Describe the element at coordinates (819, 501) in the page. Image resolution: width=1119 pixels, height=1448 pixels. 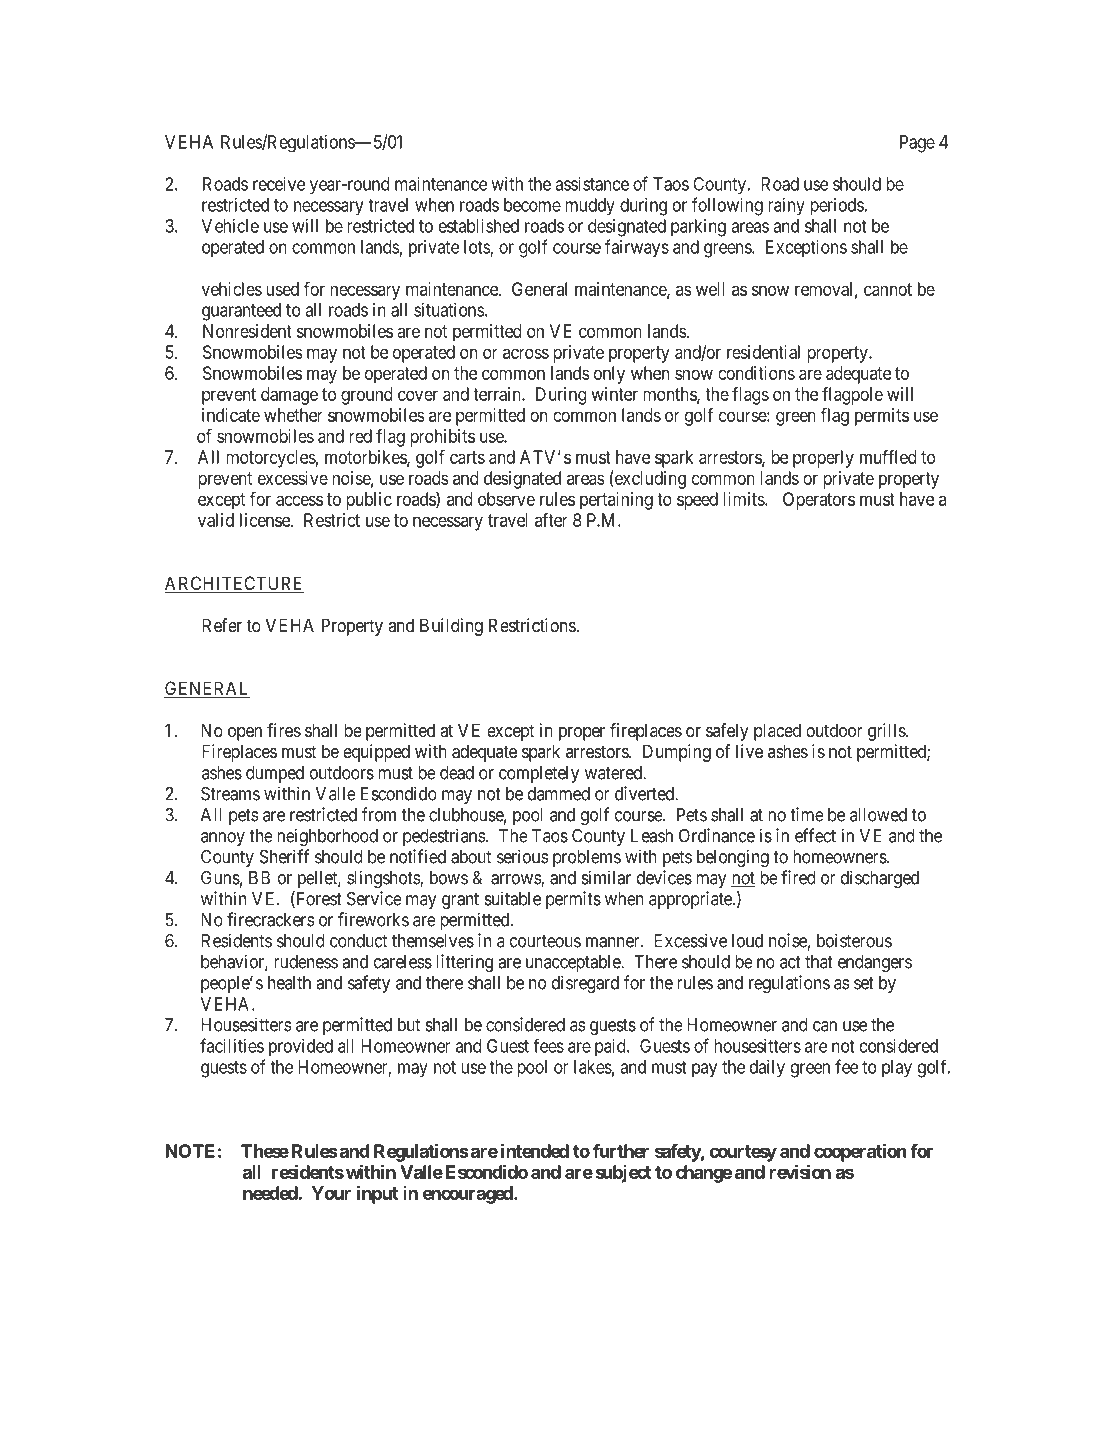
I see `Operators` at that location.
